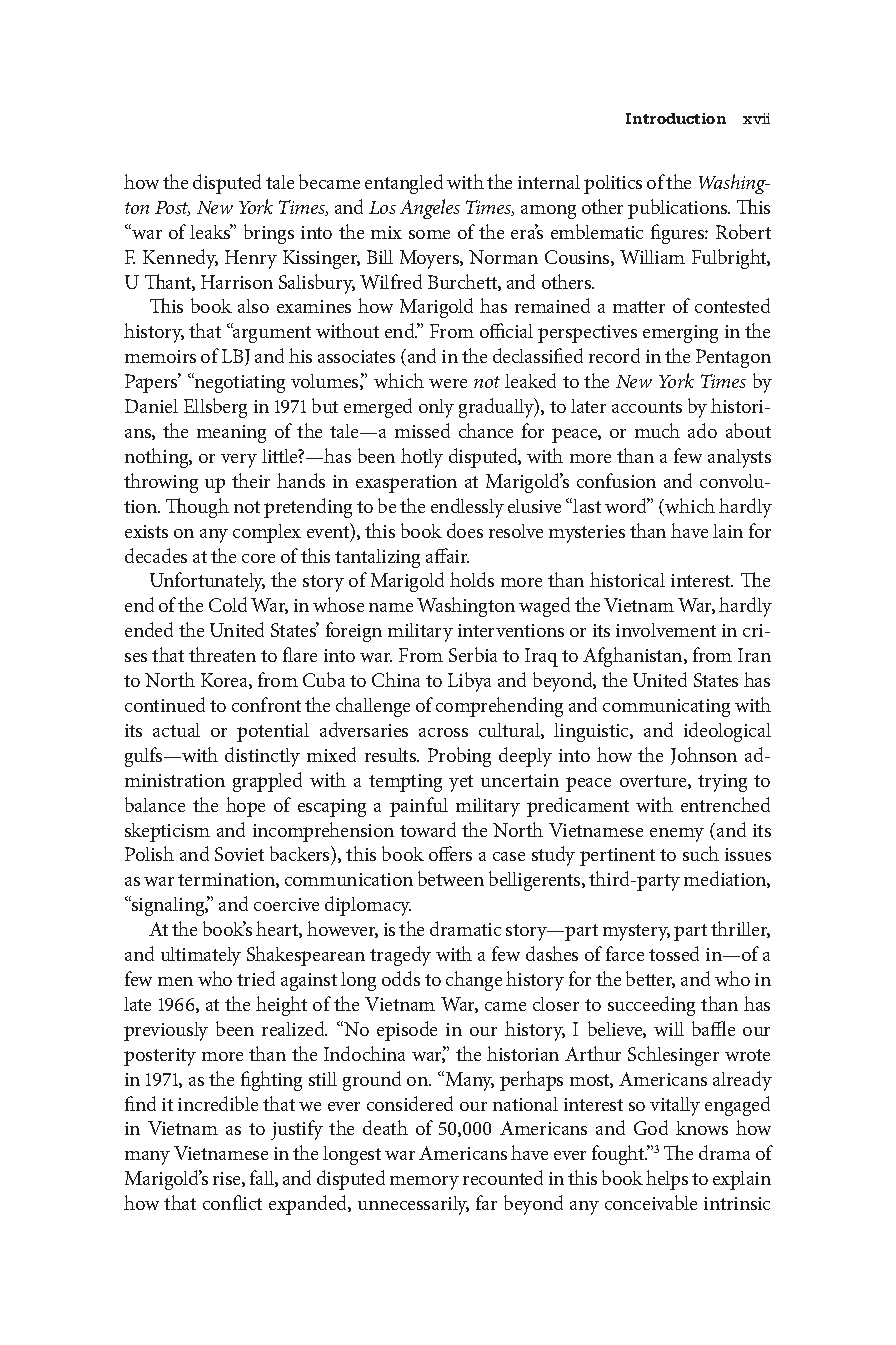  What do you see at coordinates (252, 1203) in the screenshot?
I see `ict` at bounding box center [252, 1203].
